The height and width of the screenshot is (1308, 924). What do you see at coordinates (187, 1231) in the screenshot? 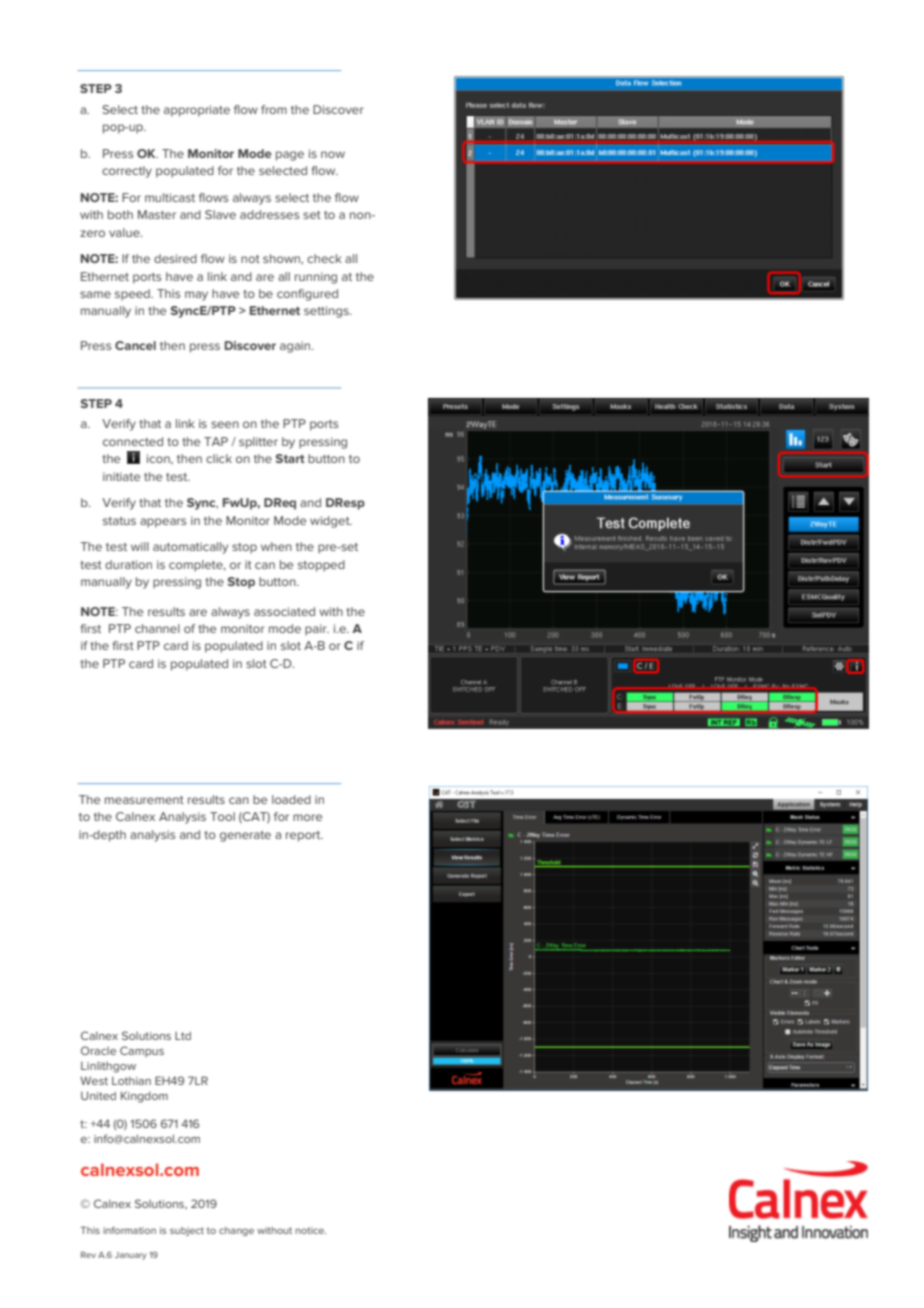
I see `subject` at bounding box center [187, 1231].
